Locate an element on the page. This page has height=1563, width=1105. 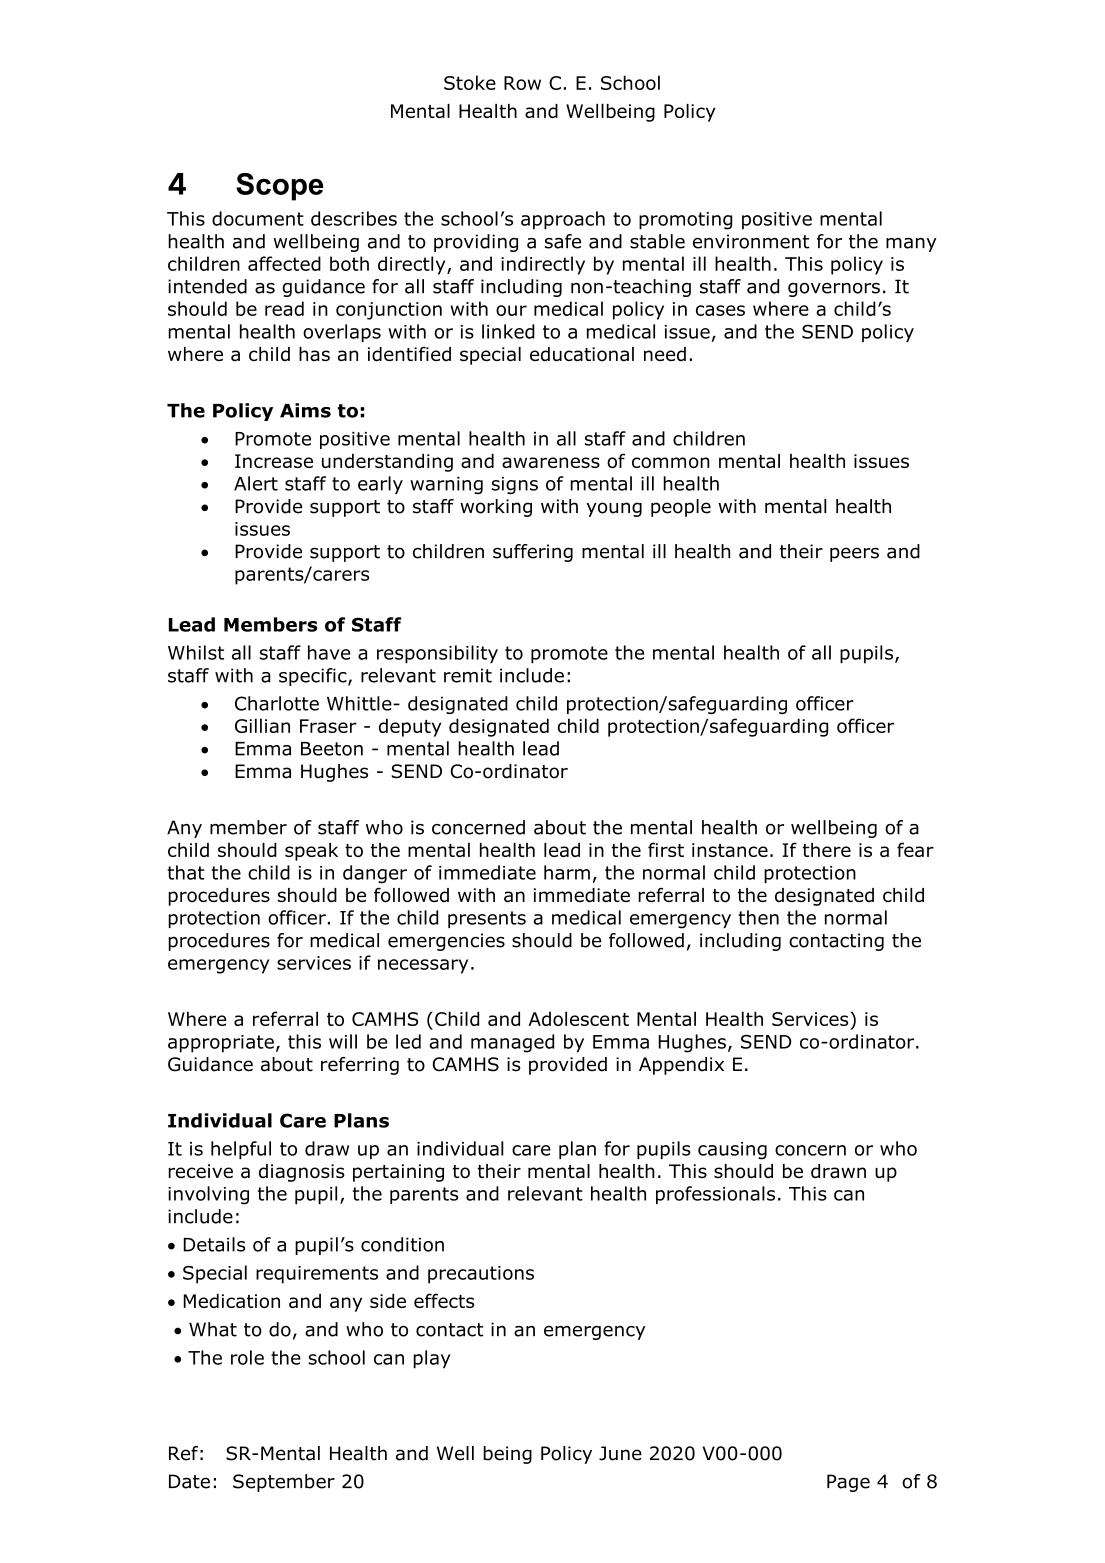
September is located at coordinates (284, 1483).
